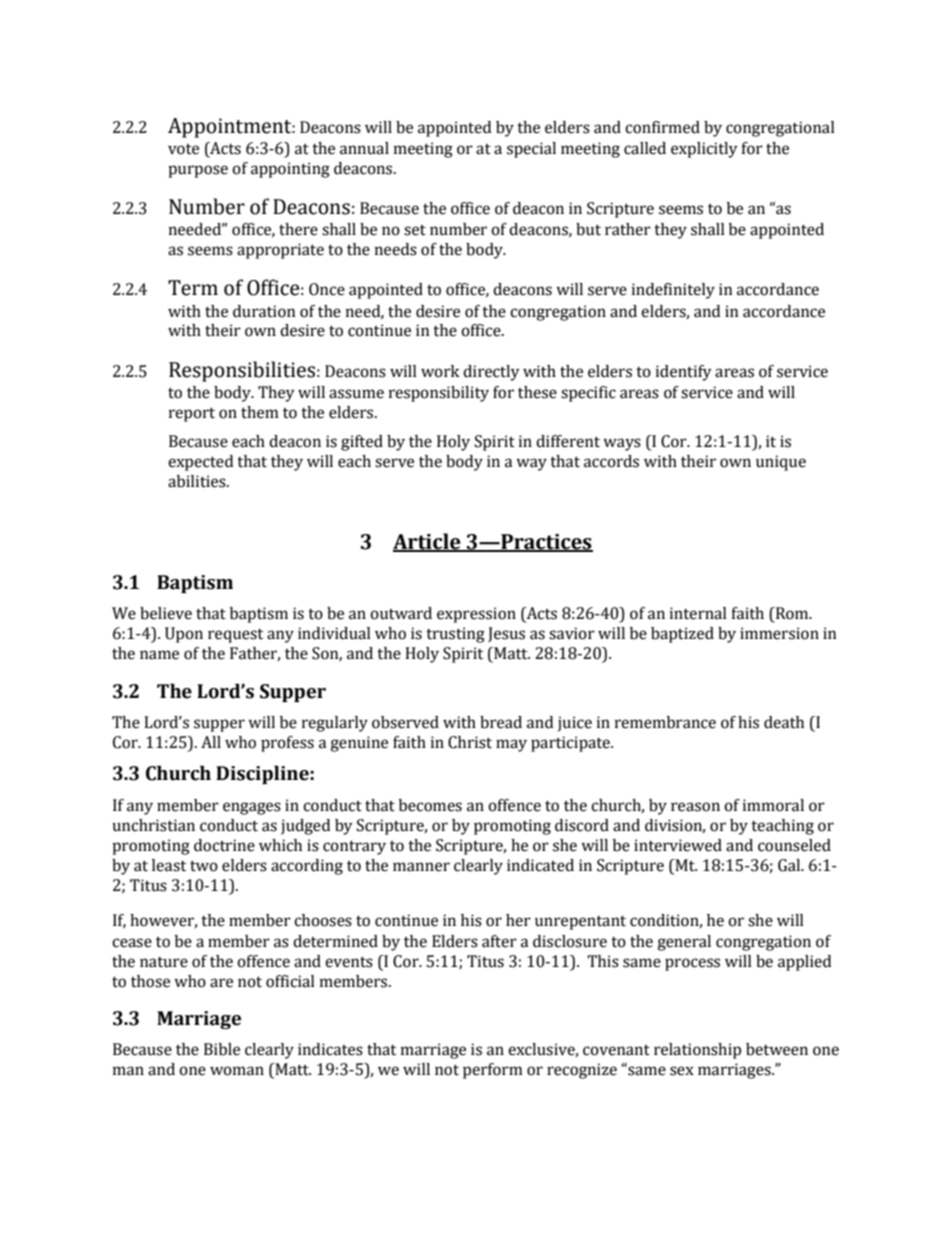 The height and width of the screenshot is (1233, 952). What do you see at coordinates (198, 481) in the screenshot?
I see `abilities` at bounding box center [198, 481].
